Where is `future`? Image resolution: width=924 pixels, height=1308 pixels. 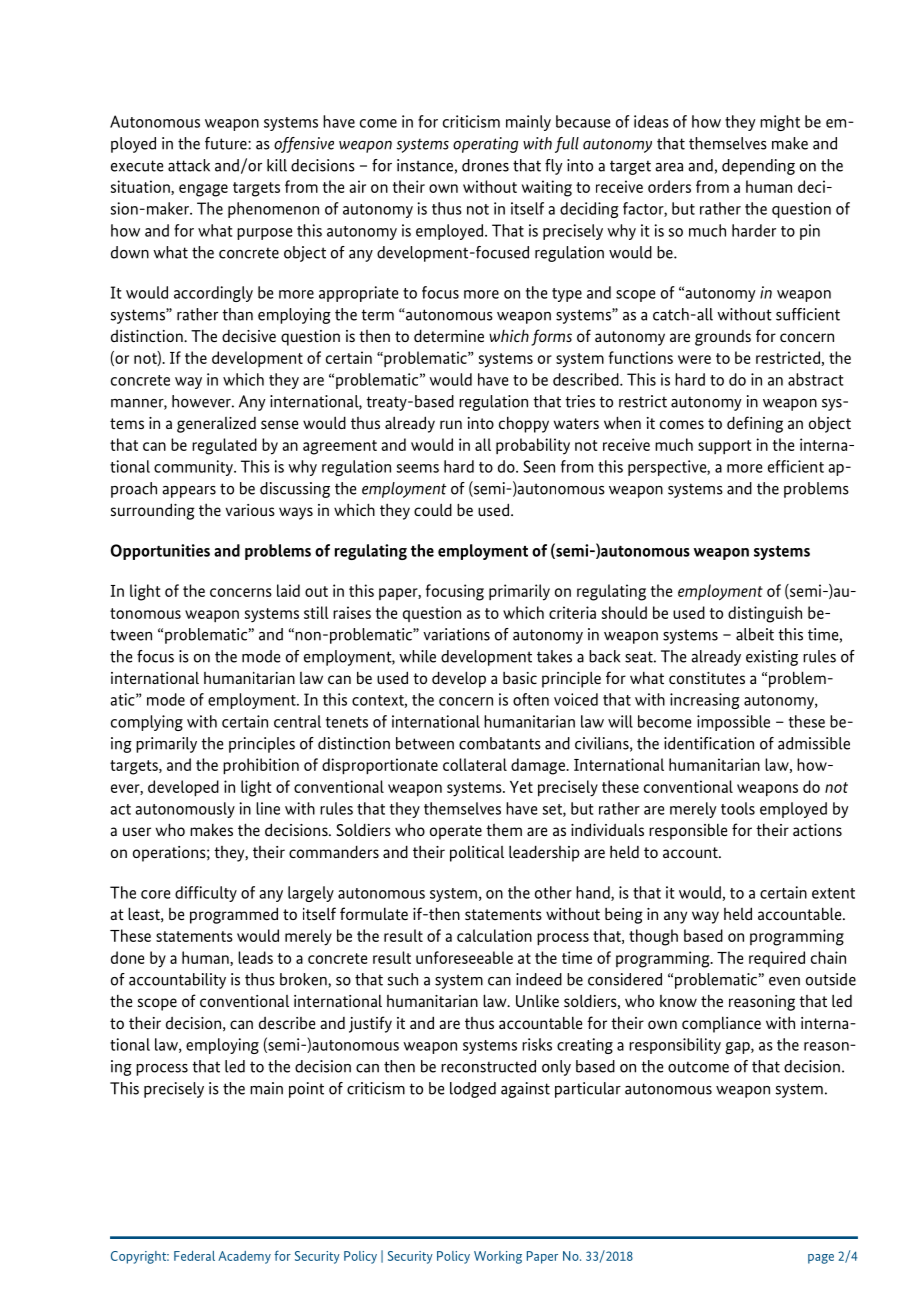 future is located at coordinates (227, 143).
